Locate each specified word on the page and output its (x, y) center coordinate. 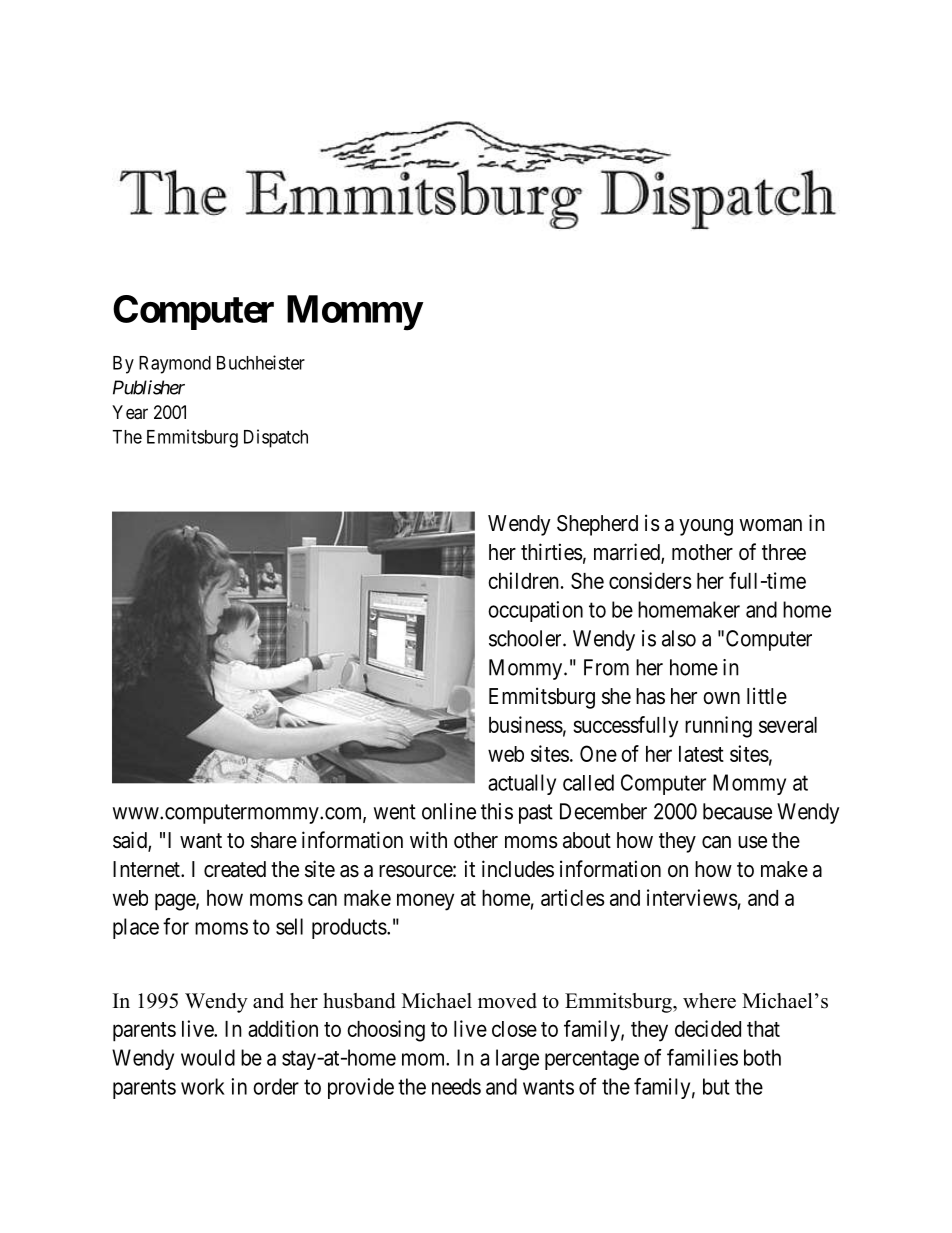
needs (456, 1086)
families (702, 1057)
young (706, 527)
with (428, 839)
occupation (535, 611)
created (235, 869)
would (208, 1057)
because (737, 811)
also (679, 638)
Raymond (175, 365)
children (523, 580)
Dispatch (276, 438)
